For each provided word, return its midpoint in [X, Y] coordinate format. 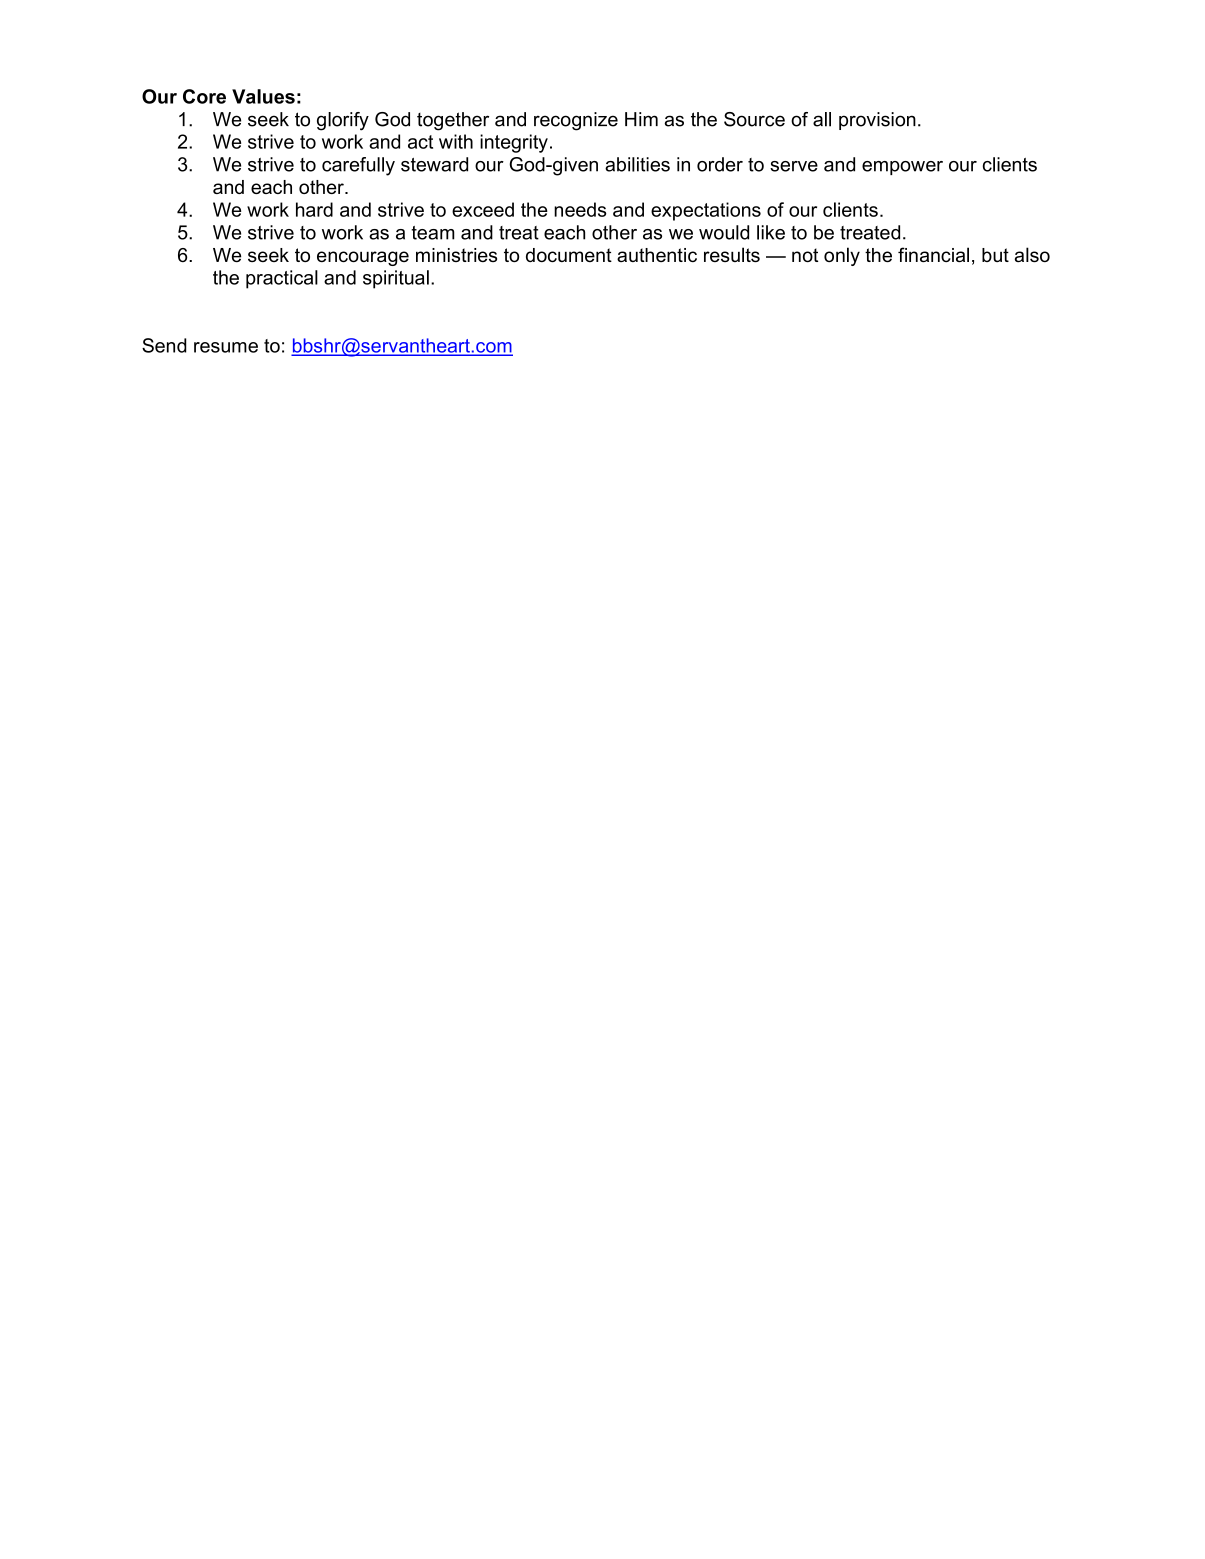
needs [580, 209]
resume [226, 347]
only [842, 256]
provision [877, 121]
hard [314, 209]
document [569, 255]
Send [164, 345]
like [771, 232]
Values [263, 96]
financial [933, 254]
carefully [358, 166]
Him [641, 119]
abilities [637, 164]
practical [282, 279]
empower [902, 168]
